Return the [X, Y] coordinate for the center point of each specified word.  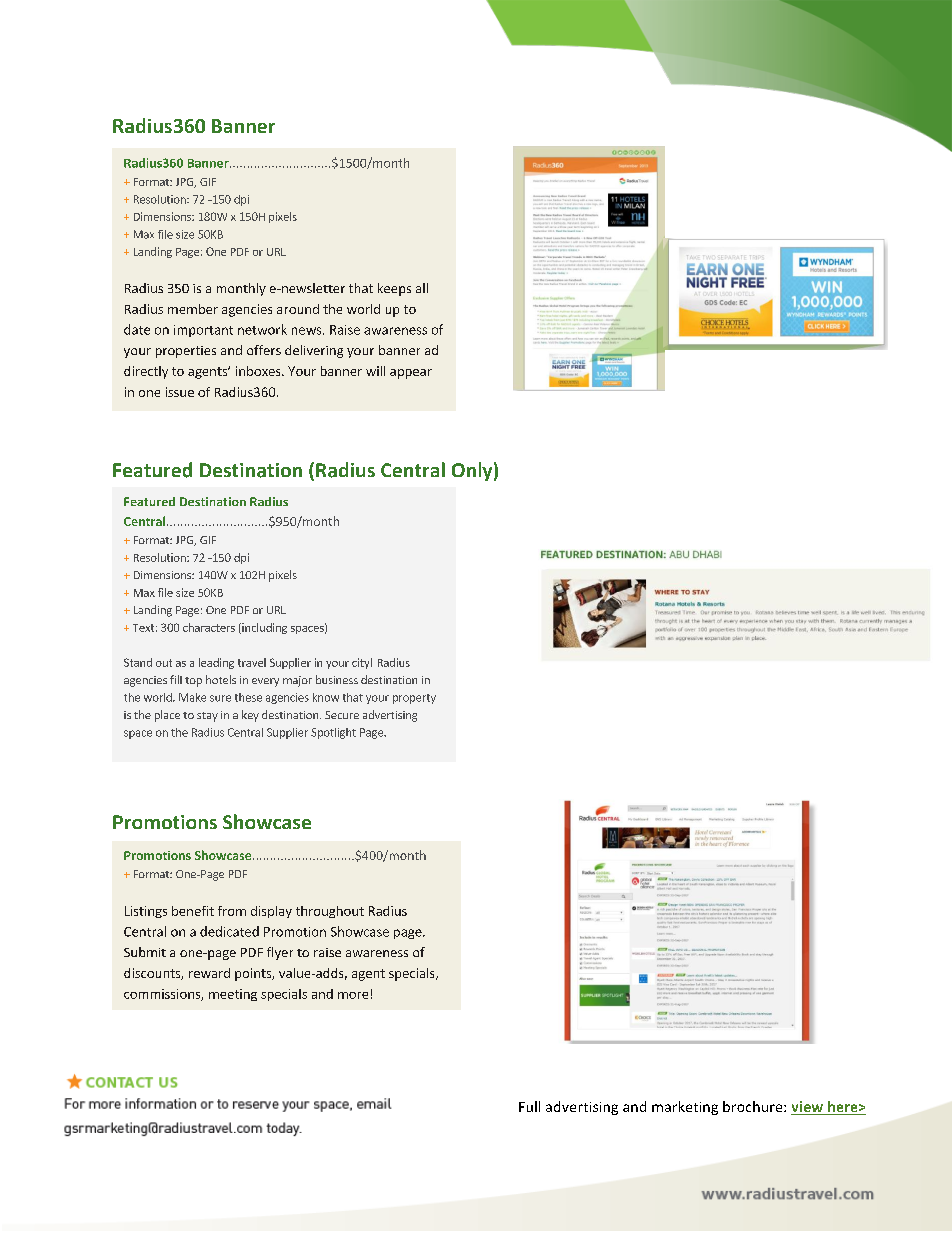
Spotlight [333, 733]
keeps [394, 289]
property [414, 699]
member [193, 309]
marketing [685, 1108]
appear [411, 374]
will [375, 371]
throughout [330, 912]
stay [207, 717]
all [422, 288]
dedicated [229, 931]
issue [180, 392]
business [337, 679]
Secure [342, 715]
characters [209, 627]
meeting [233, 995]
